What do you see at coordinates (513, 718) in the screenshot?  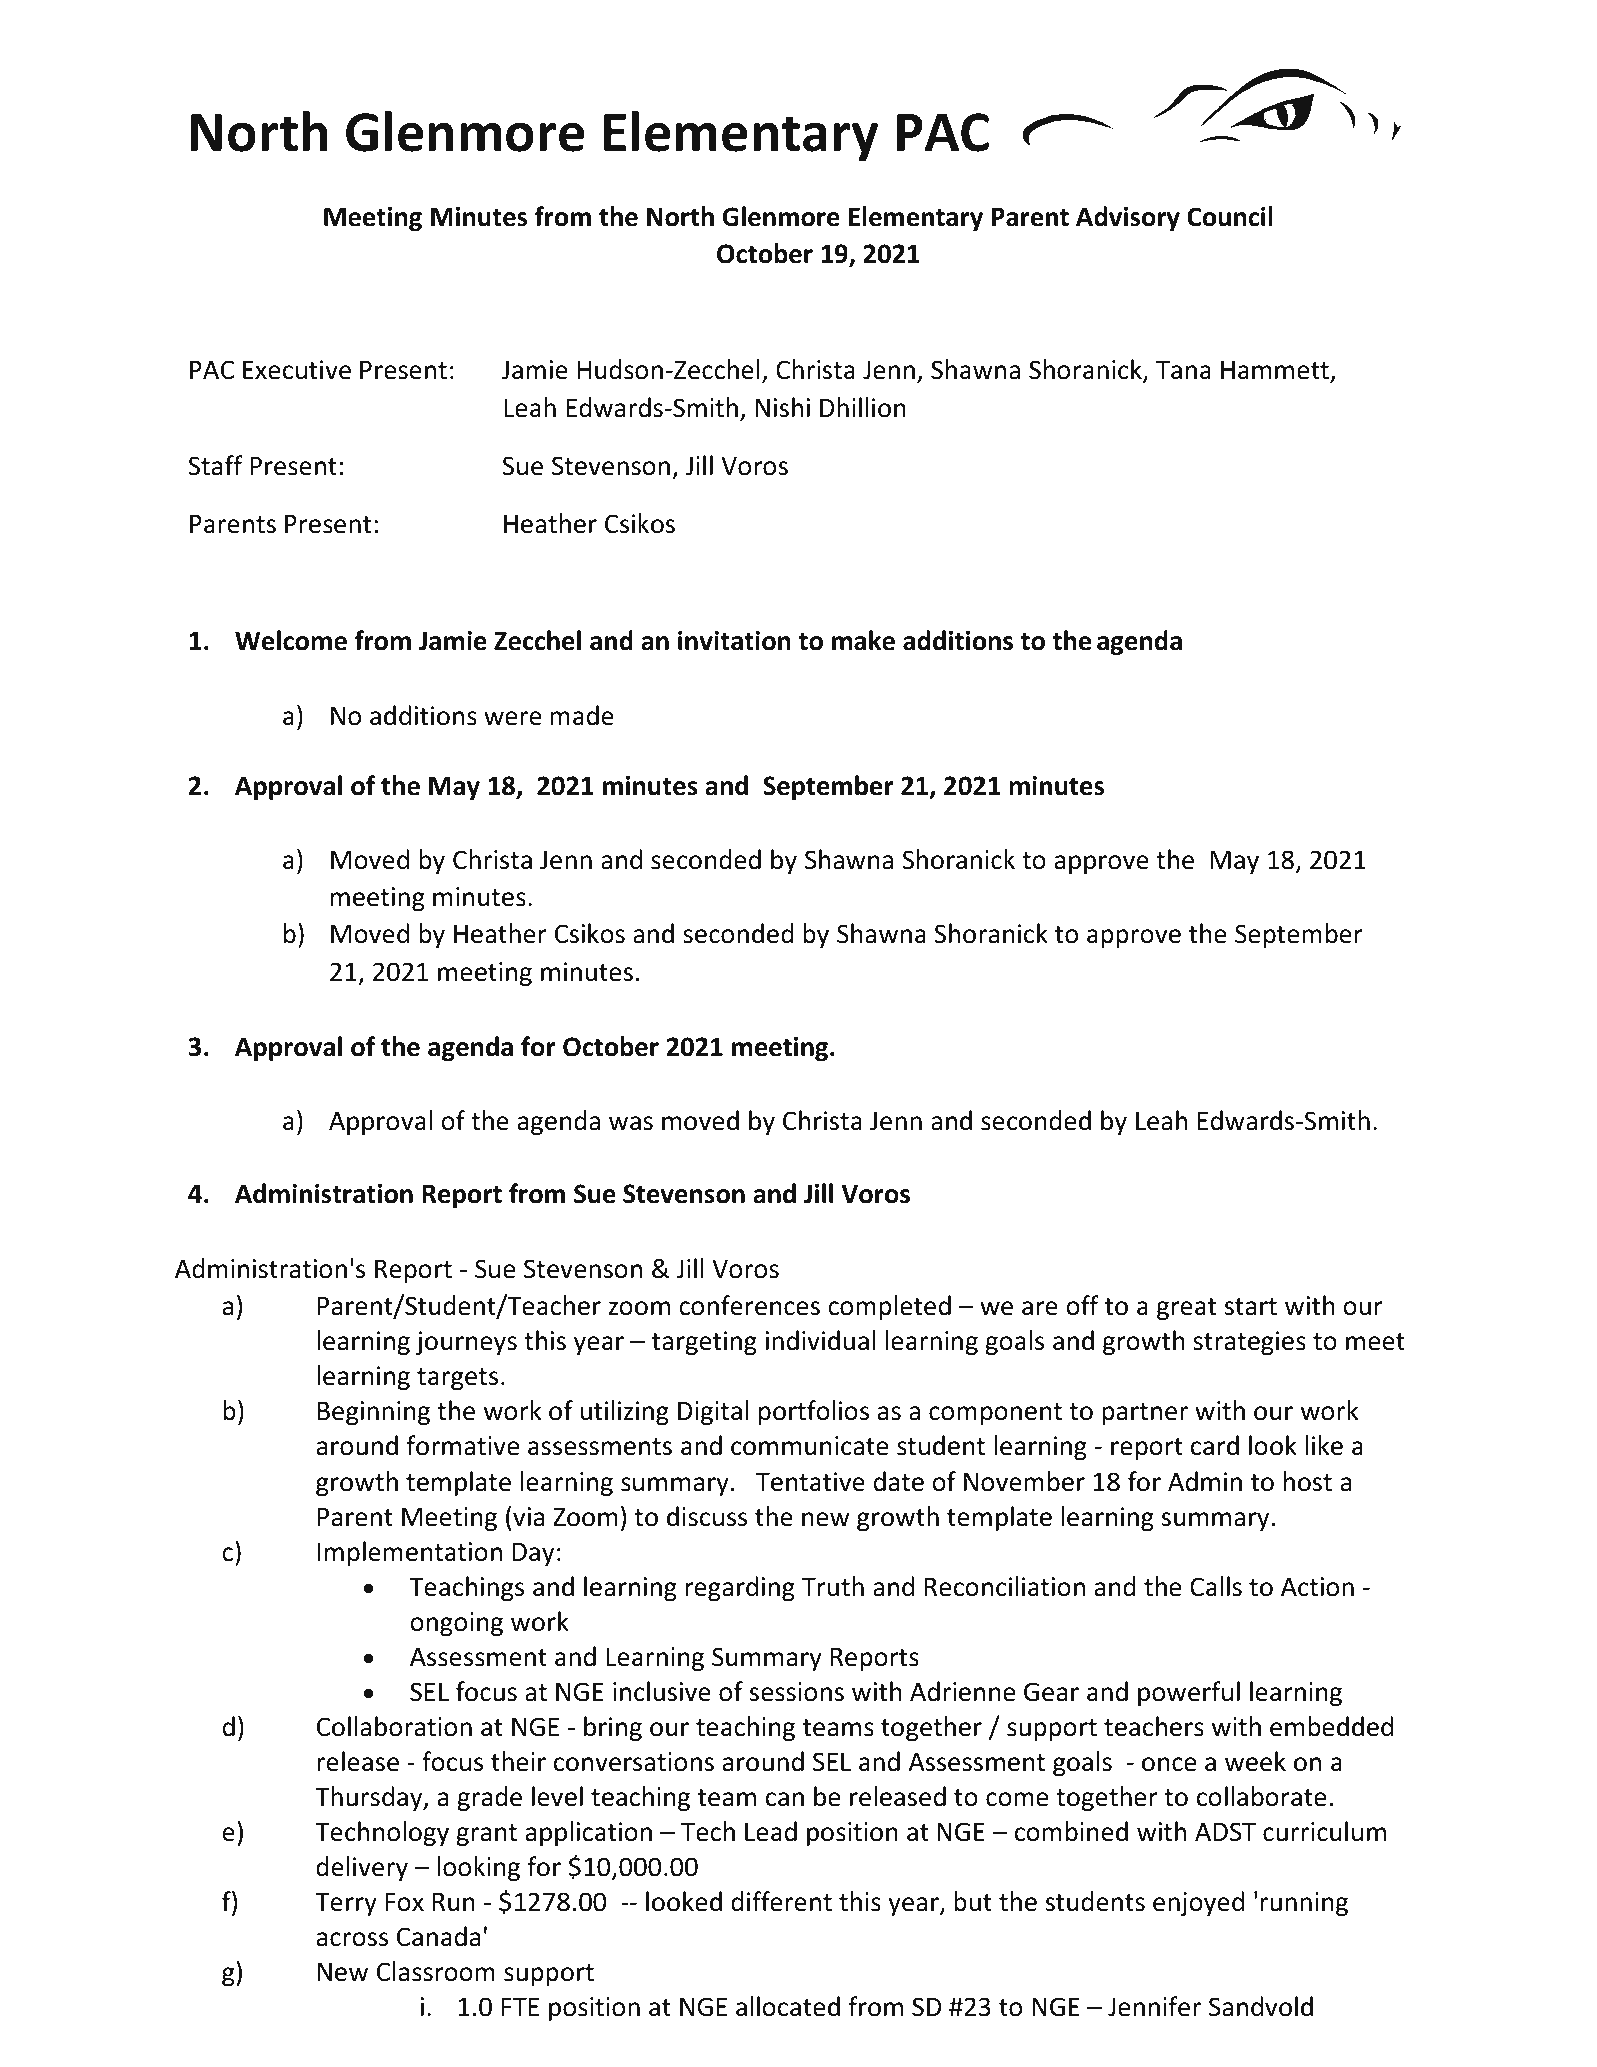 I see `were` at bounding box center [513, 718].
